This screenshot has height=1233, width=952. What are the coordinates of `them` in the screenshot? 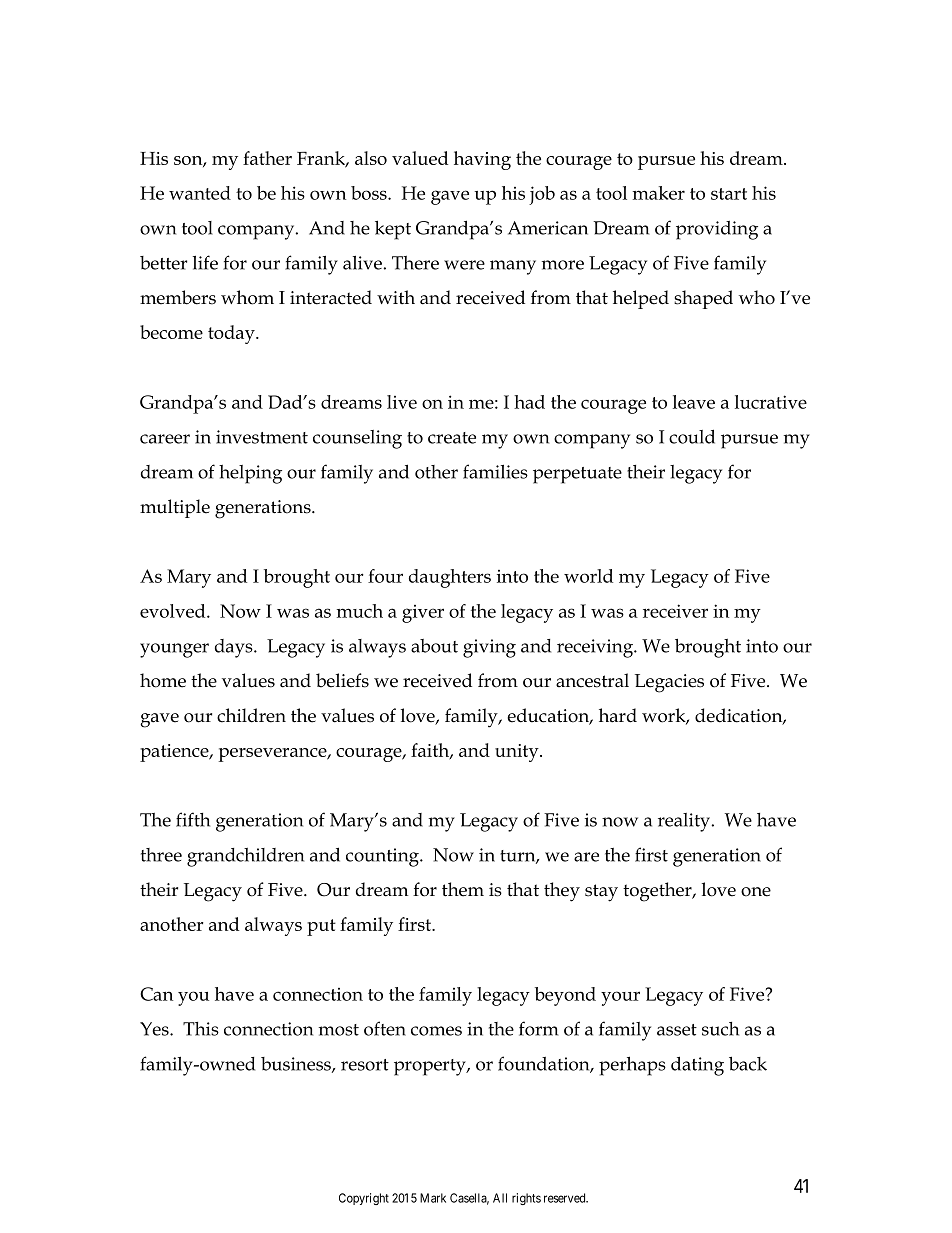 It's located at (463, 889).
